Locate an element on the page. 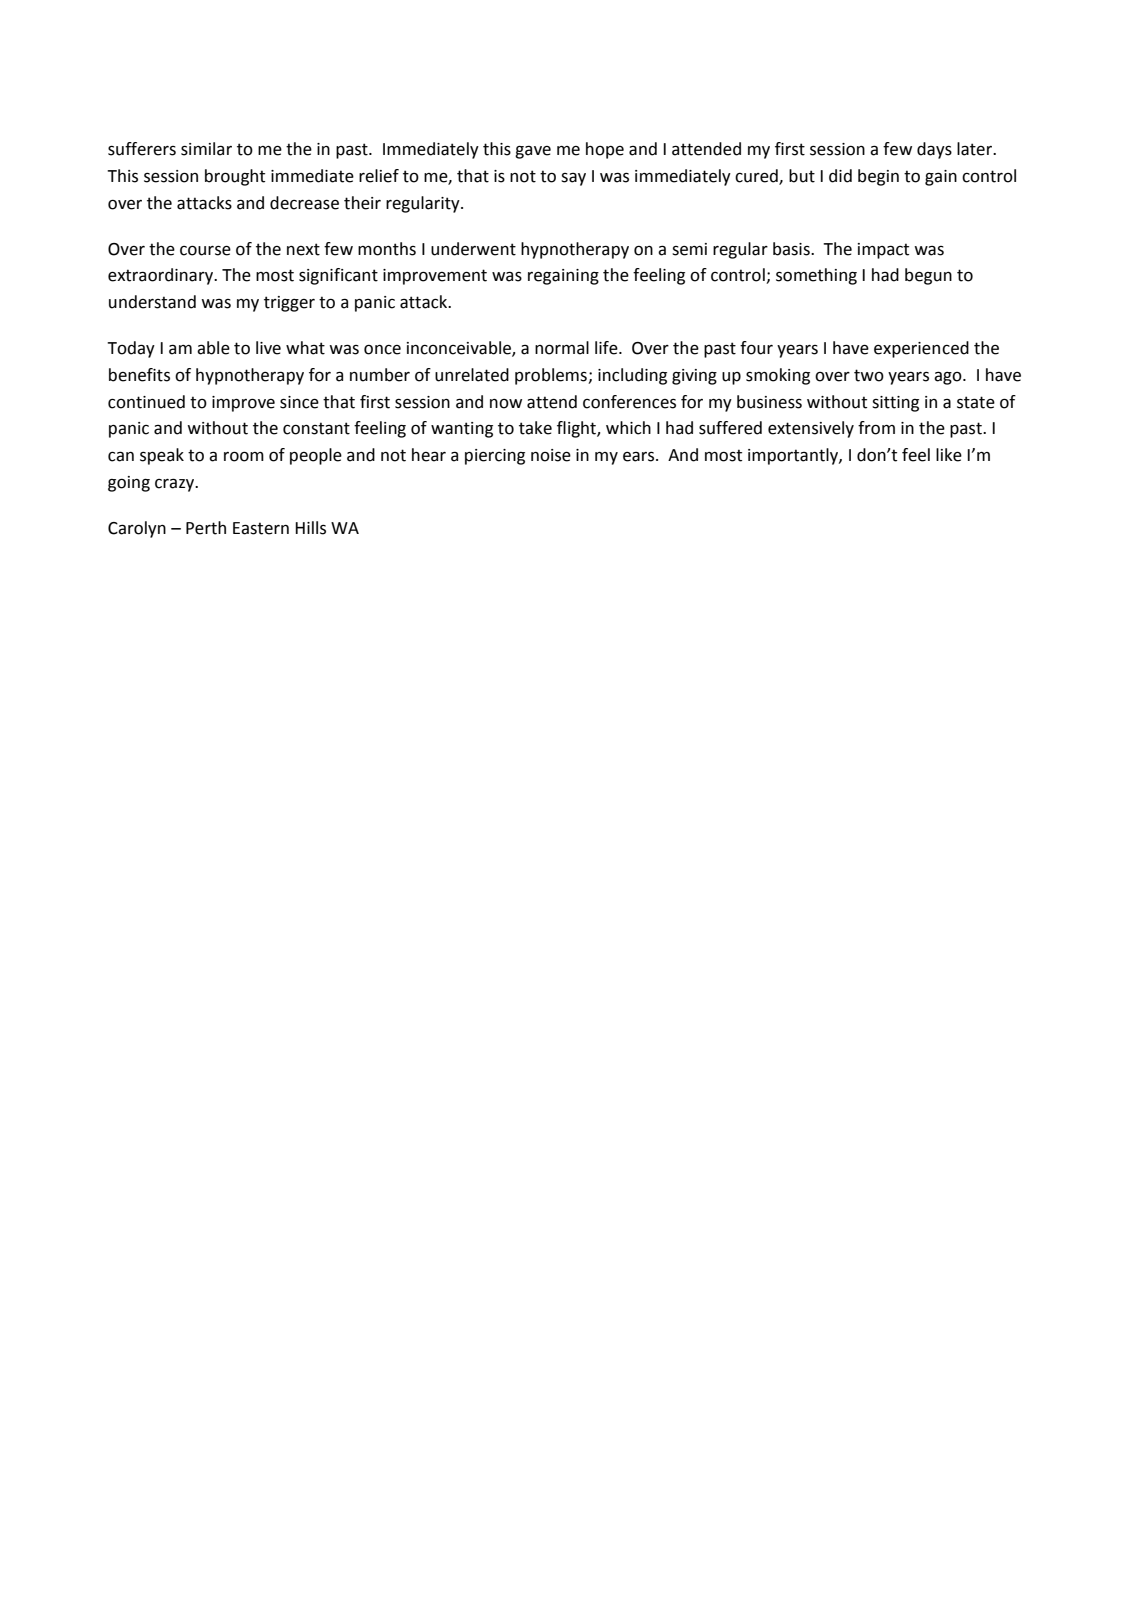 This image has height=1605, width=1135. live is located at coordinates (268, 348).
